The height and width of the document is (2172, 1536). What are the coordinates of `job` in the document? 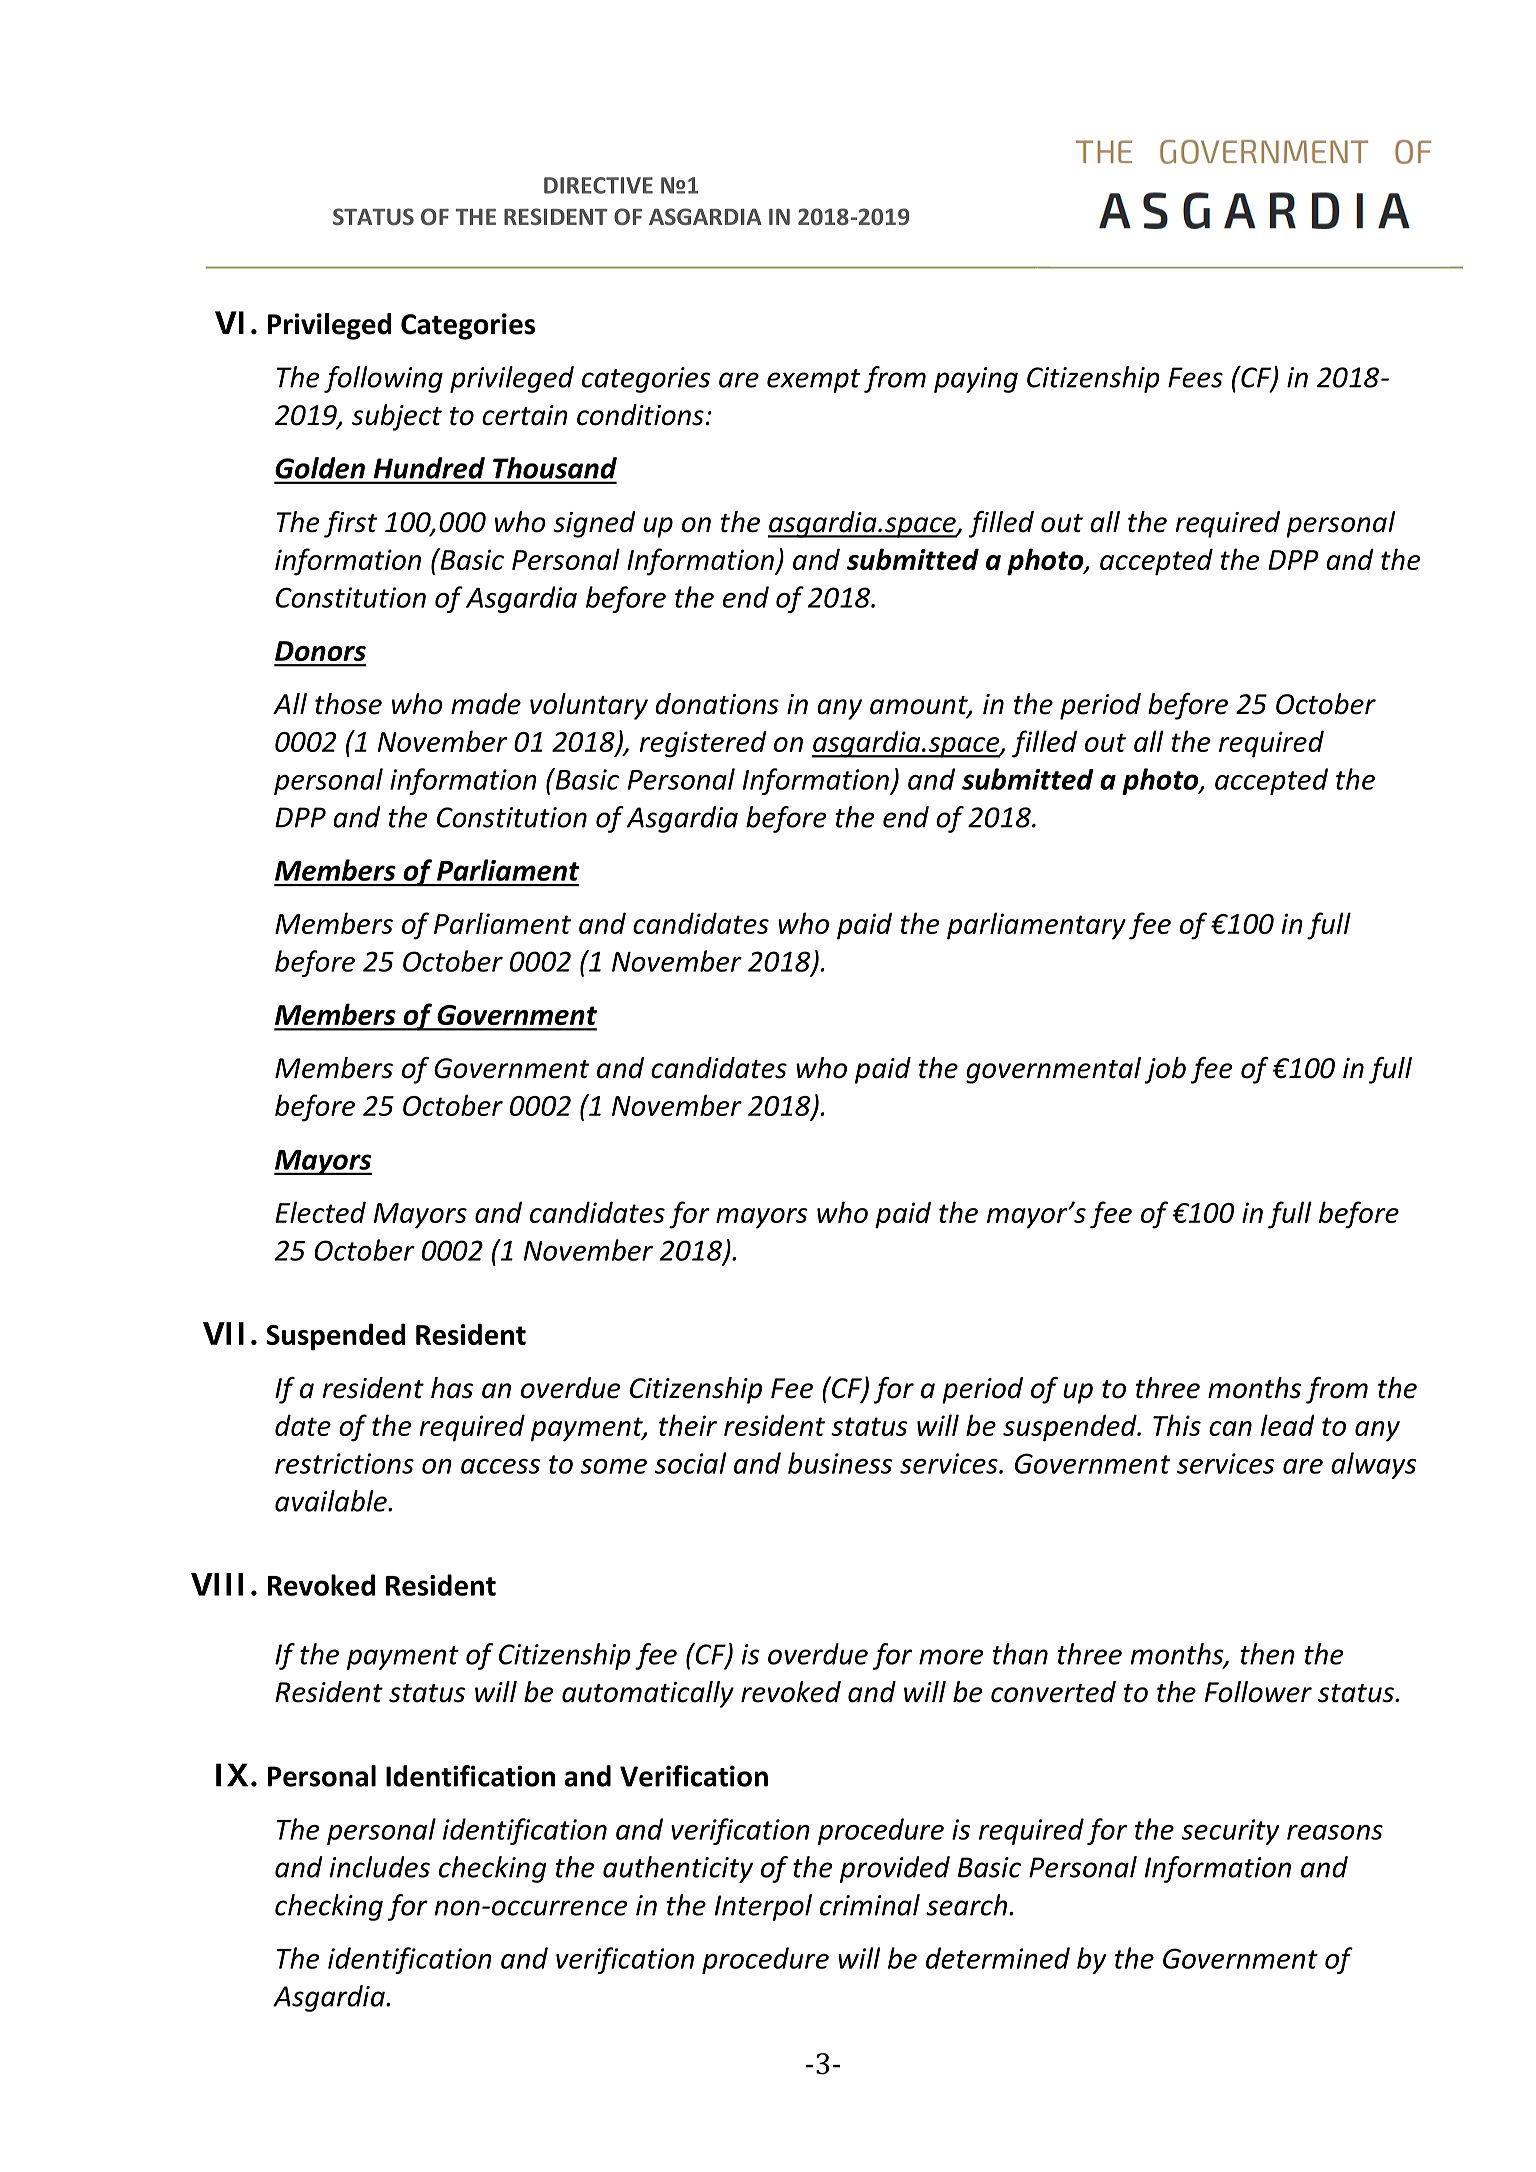 It's located at (1165, 1070).
